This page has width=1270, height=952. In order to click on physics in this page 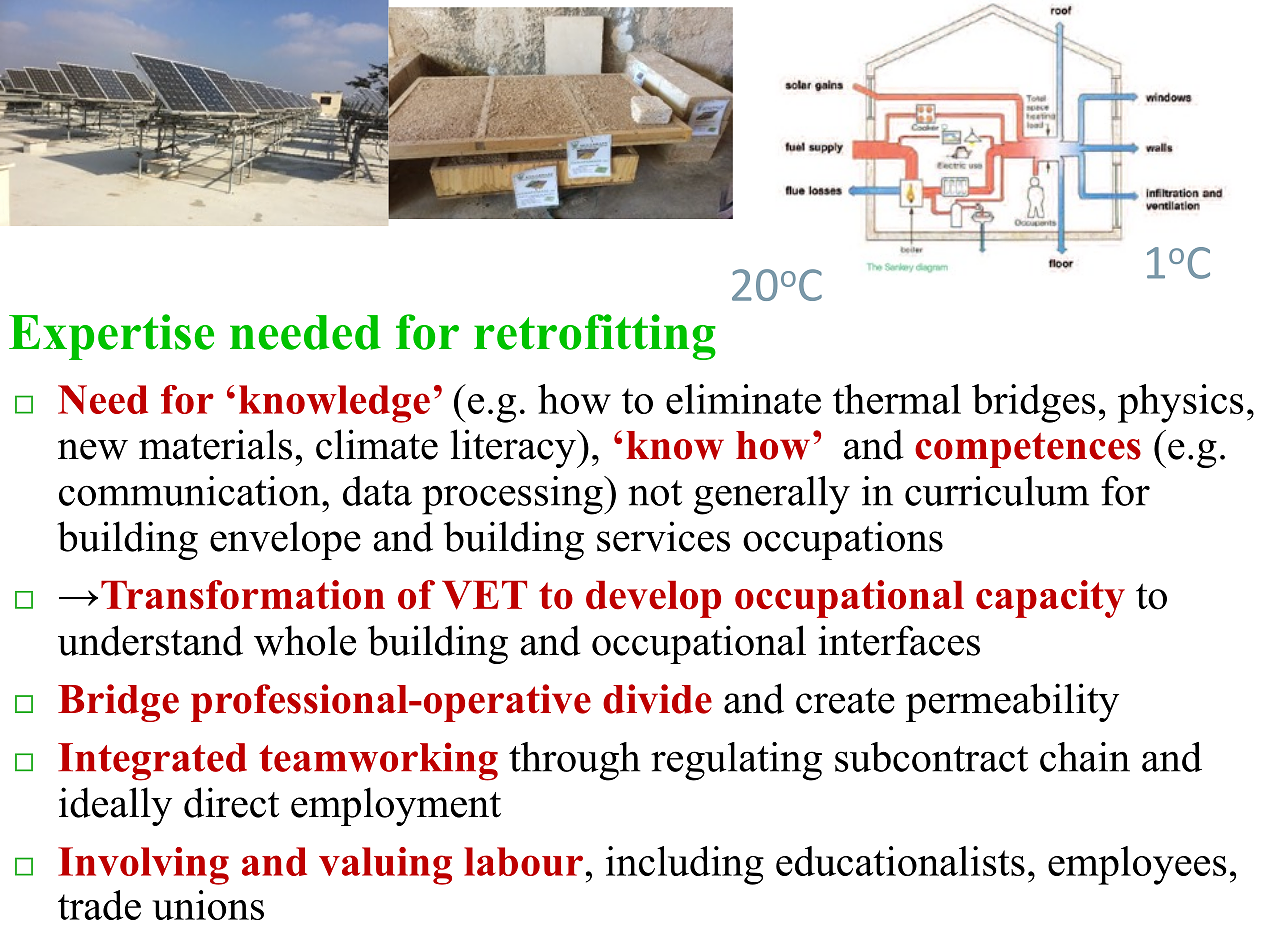, I will do `click(1181, 403)`.
